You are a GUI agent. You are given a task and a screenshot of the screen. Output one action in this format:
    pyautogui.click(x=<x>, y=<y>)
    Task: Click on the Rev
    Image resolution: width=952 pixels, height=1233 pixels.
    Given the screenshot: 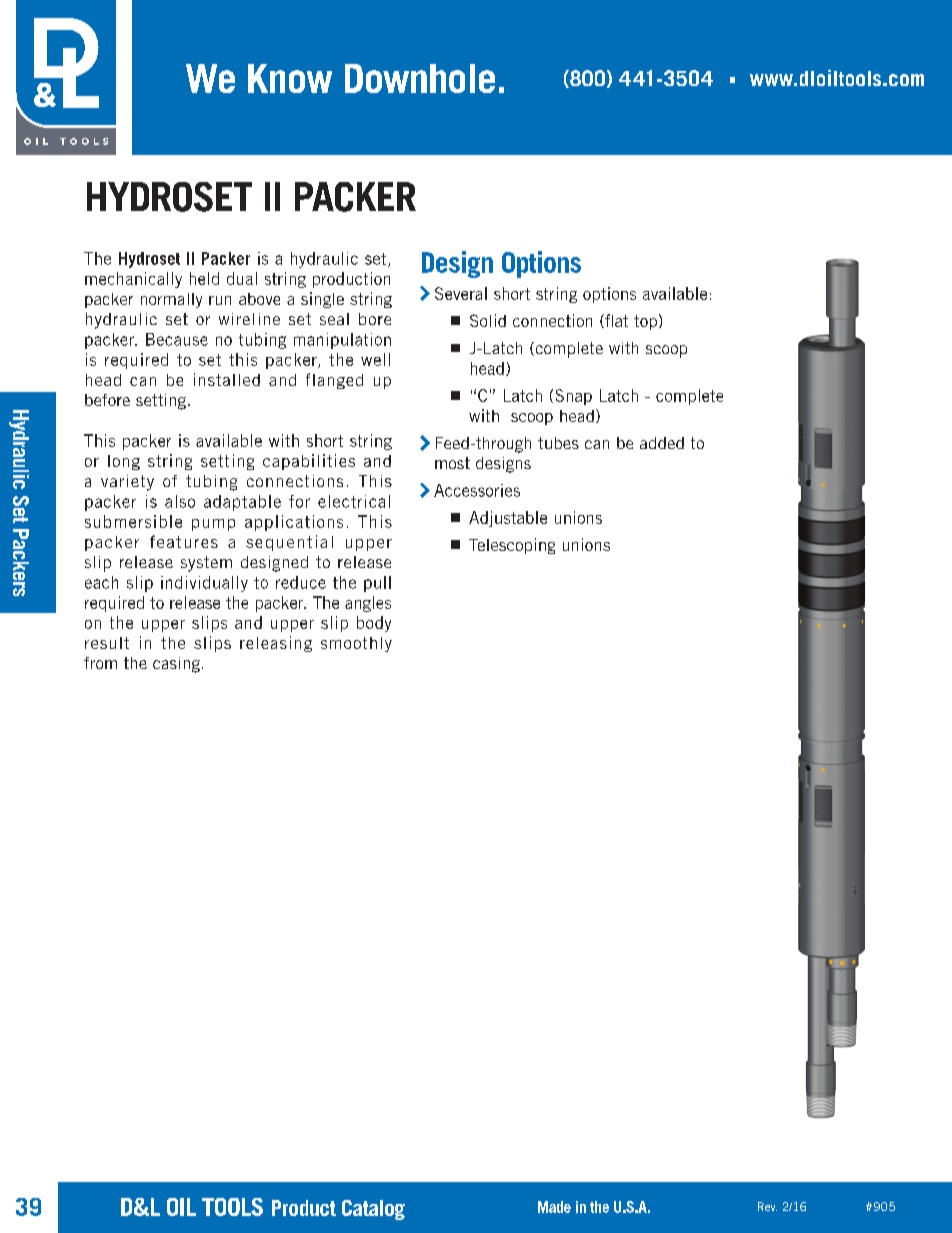 What is the action you would take?
    pyautogui.click(x=767, y=1206)
